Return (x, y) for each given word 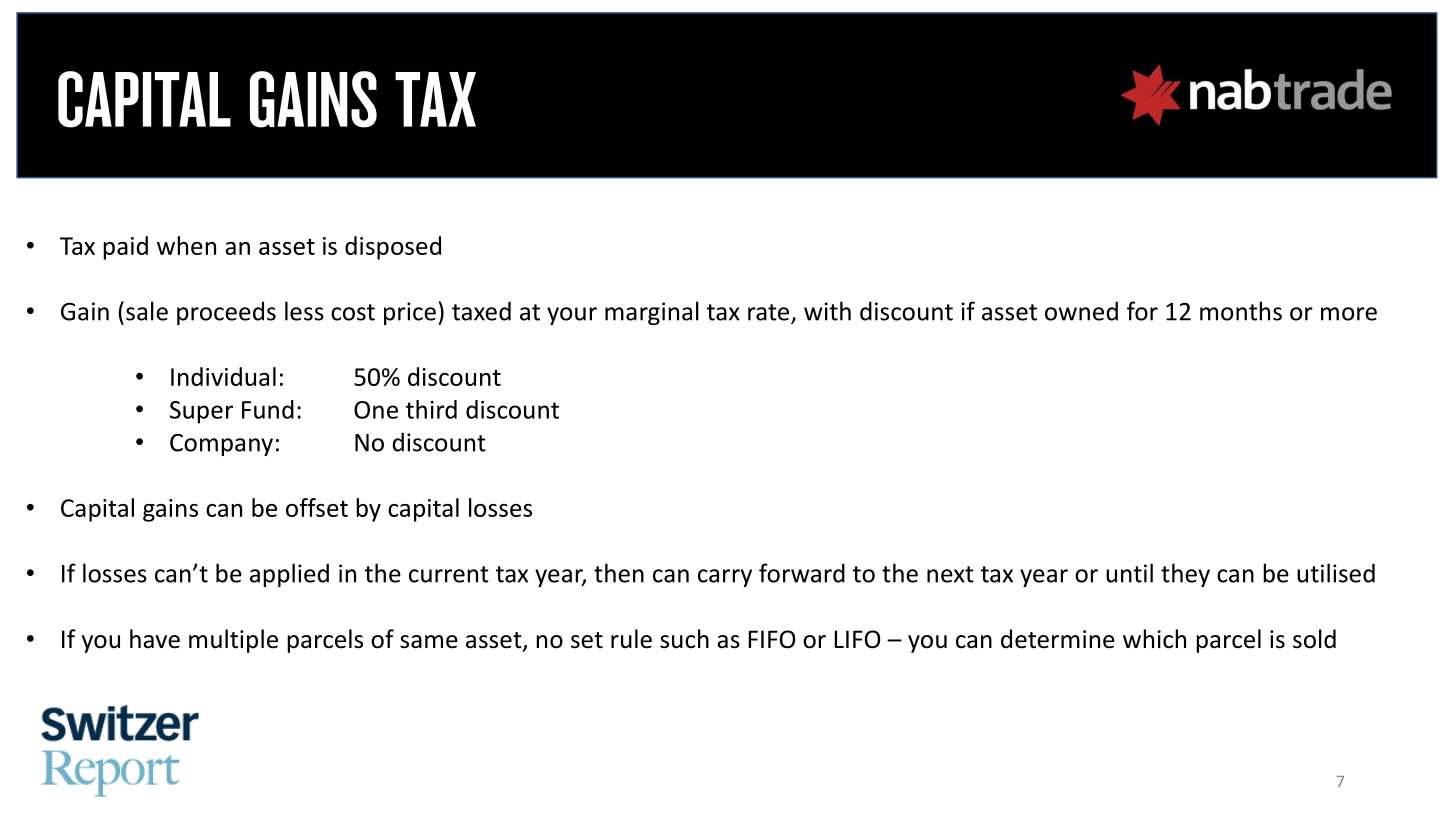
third (431, 409)
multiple (233, 641)
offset (317, 507)
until (1129, 573)
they (1185, 575)
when (186, 245)
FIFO (772, 639)
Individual (223, 376)
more (1349, 314)
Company (221, 445)
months (1241, 311)
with (827, 311)
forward (802, 573)
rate (770, 313)
